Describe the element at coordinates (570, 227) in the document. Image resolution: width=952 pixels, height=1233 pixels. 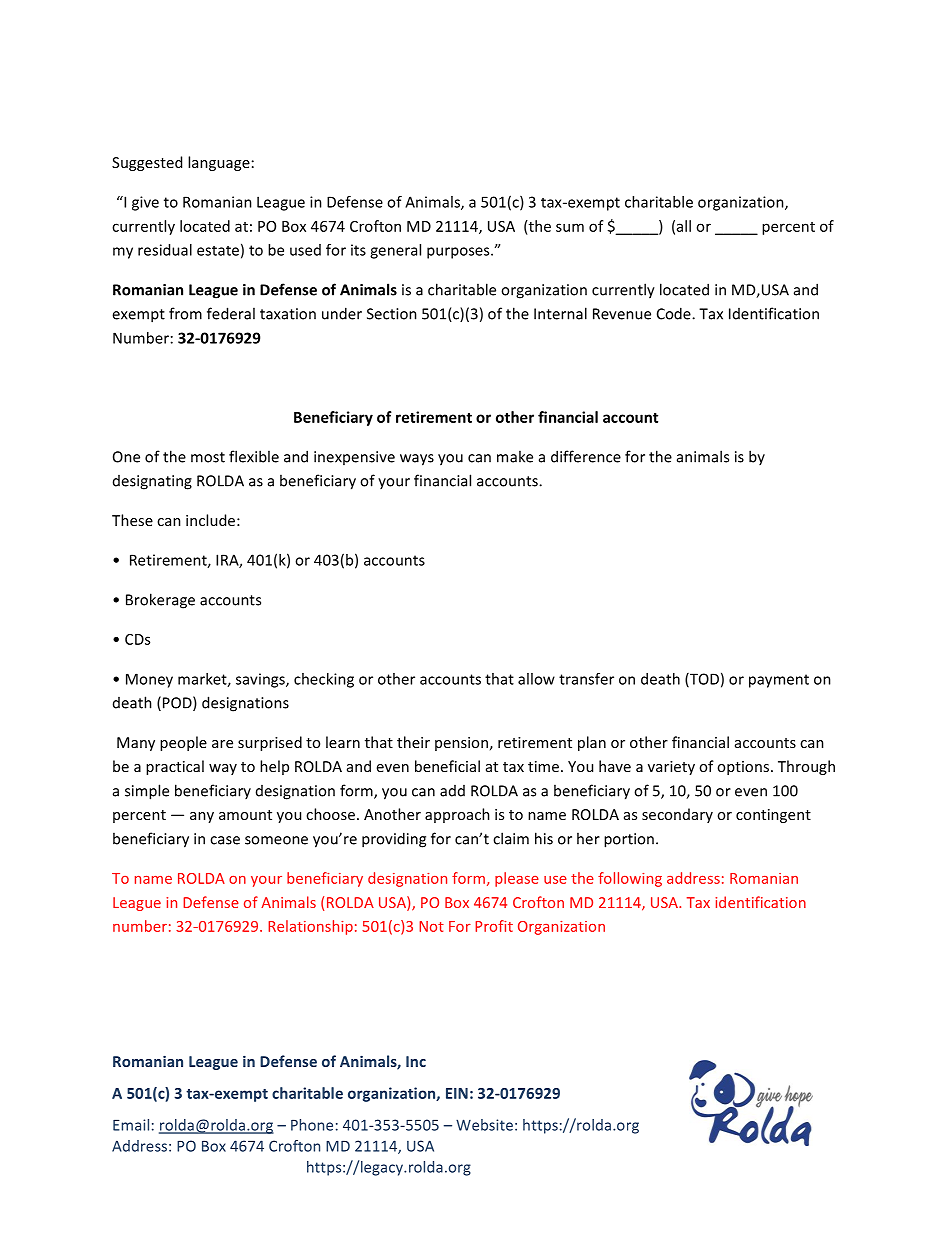
I see `sum` at that location.
